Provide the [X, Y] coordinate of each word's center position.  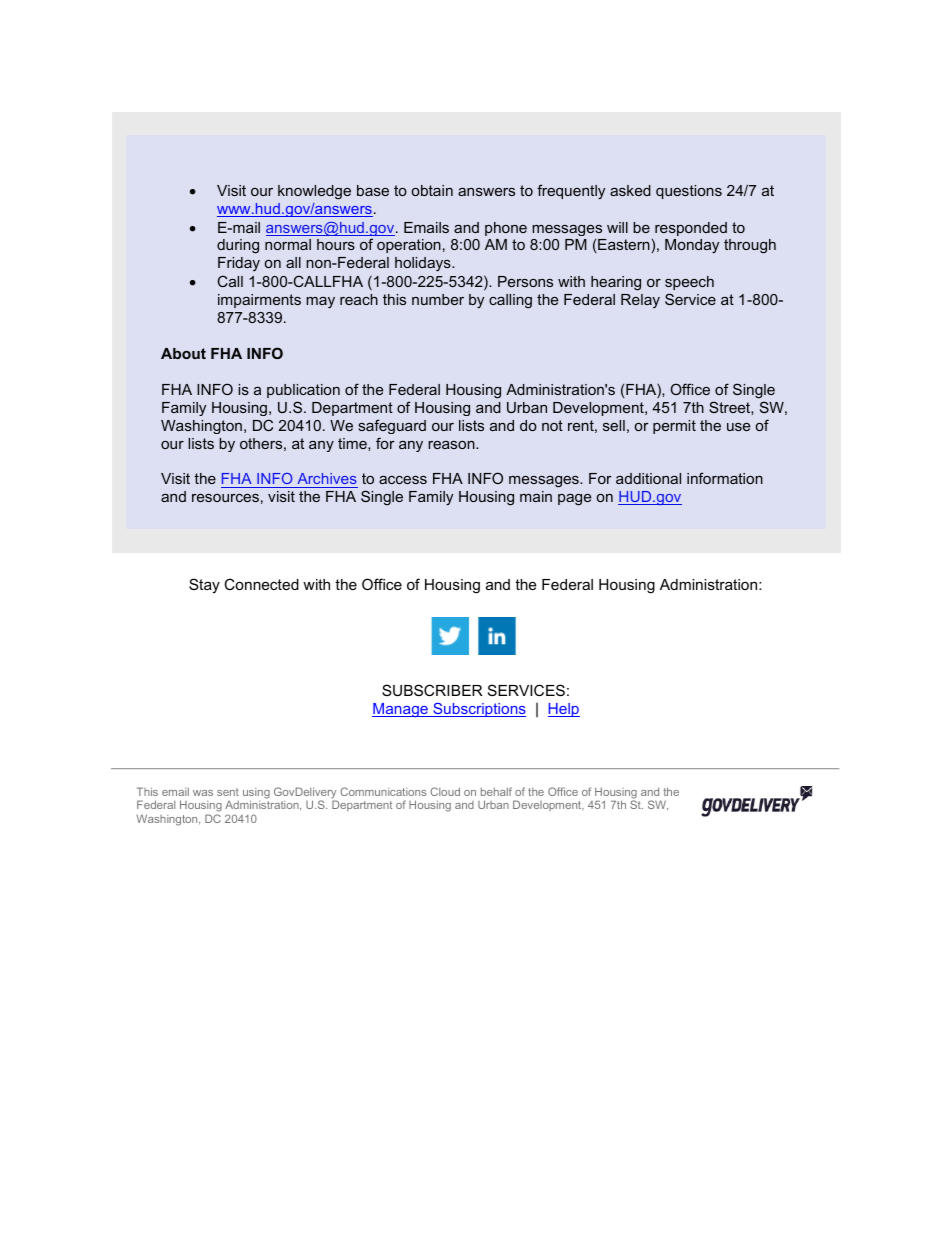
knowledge [314, 192]
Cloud [445, 791]
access [403, 480]
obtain [432, 190]
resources [225, 498]
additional [648, 478]
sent [228, 792]
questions [689, 192]
